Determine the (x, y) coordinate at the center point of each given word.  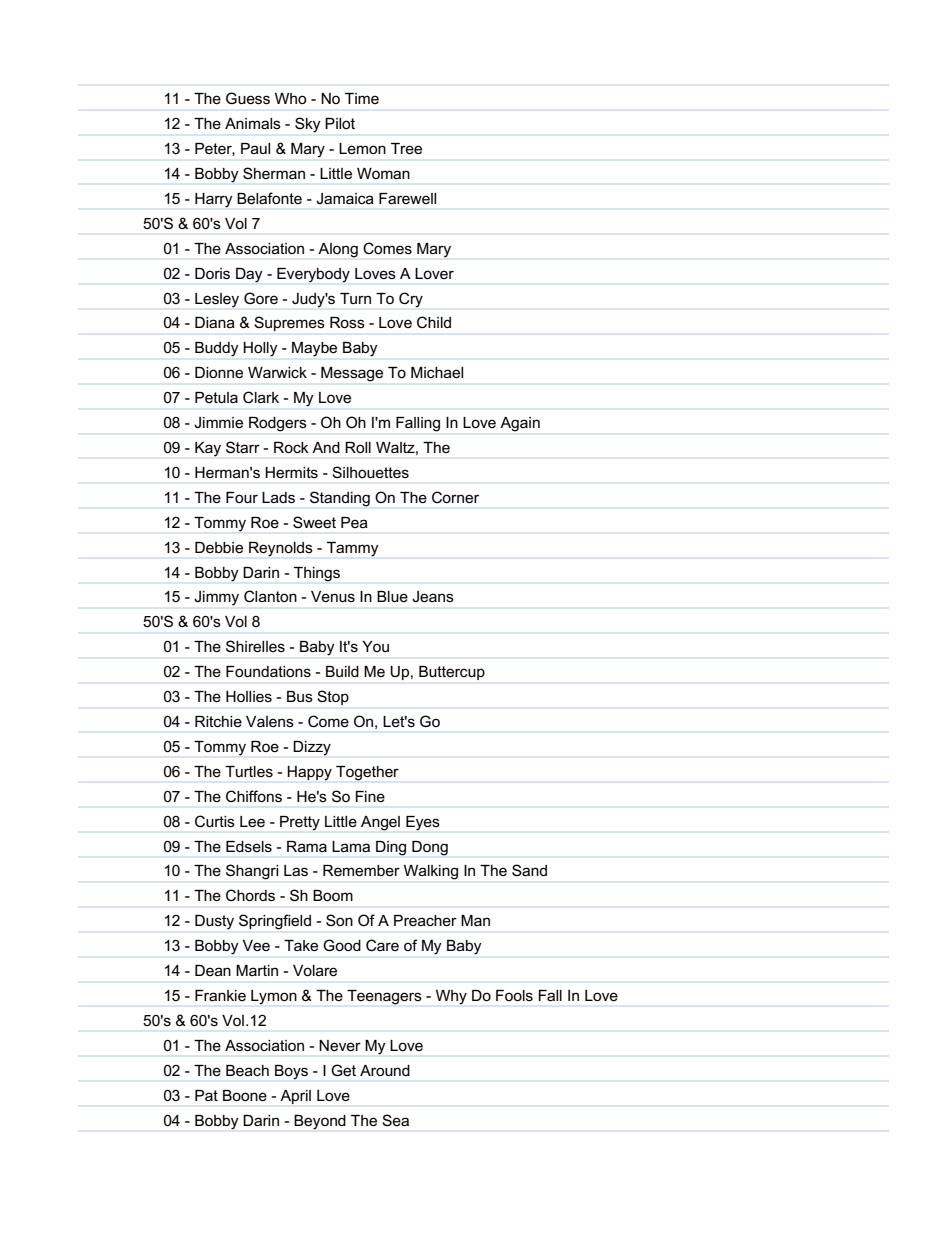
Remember (361, 870)
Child (434, 322)
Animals (253, 123)
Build (342, 671)
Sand (529, 870)
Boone (245, 1095)
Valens (270, 721)
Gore (261, 298)
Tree (406, 148)
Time (362, 98)
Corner (455, 497)
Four (242, 497)
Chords (250, 895)
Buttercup (452, 673)
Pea (354, 522)
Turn (355, 298)
